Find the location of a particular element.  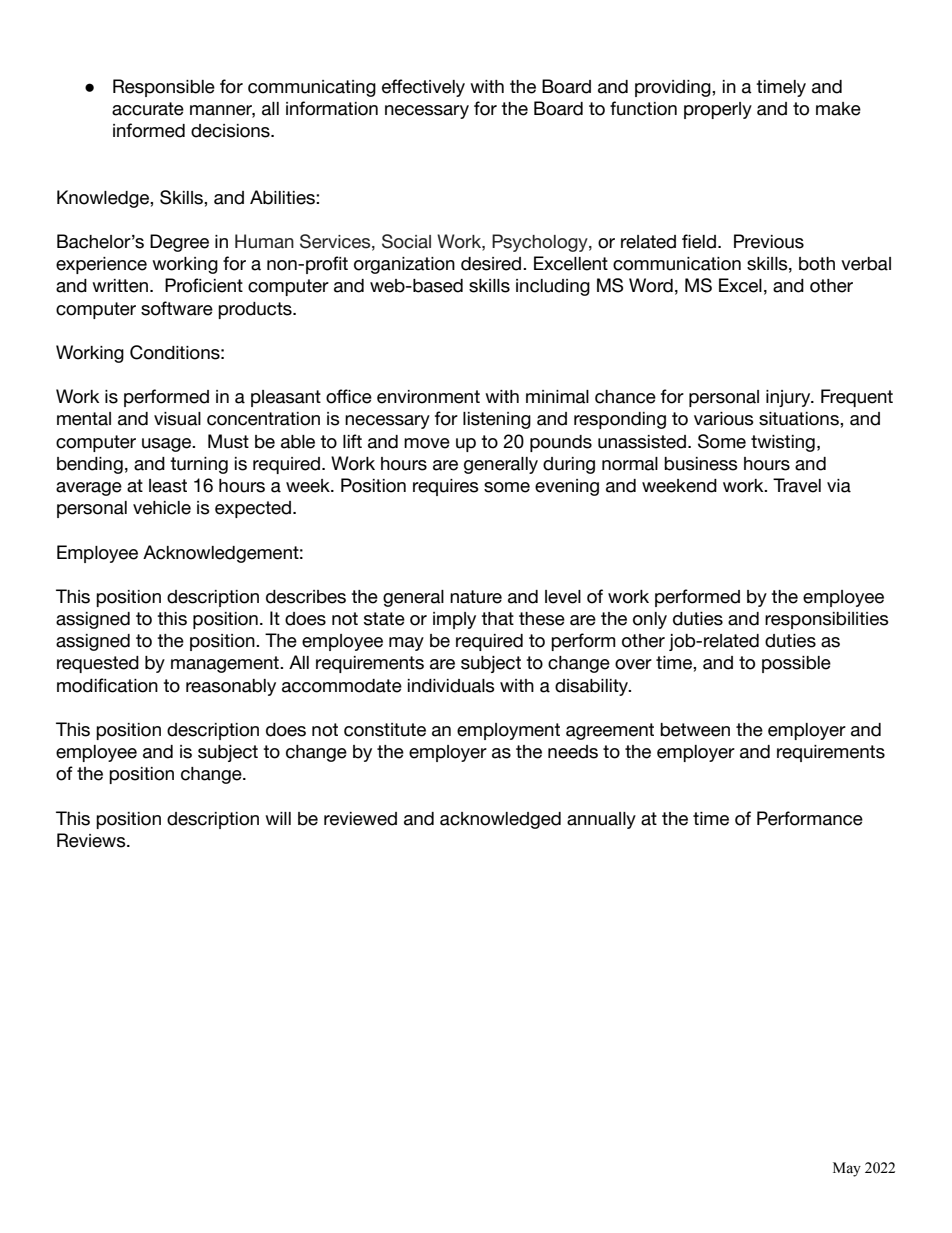

describes is located at coordinates (306, 597).
